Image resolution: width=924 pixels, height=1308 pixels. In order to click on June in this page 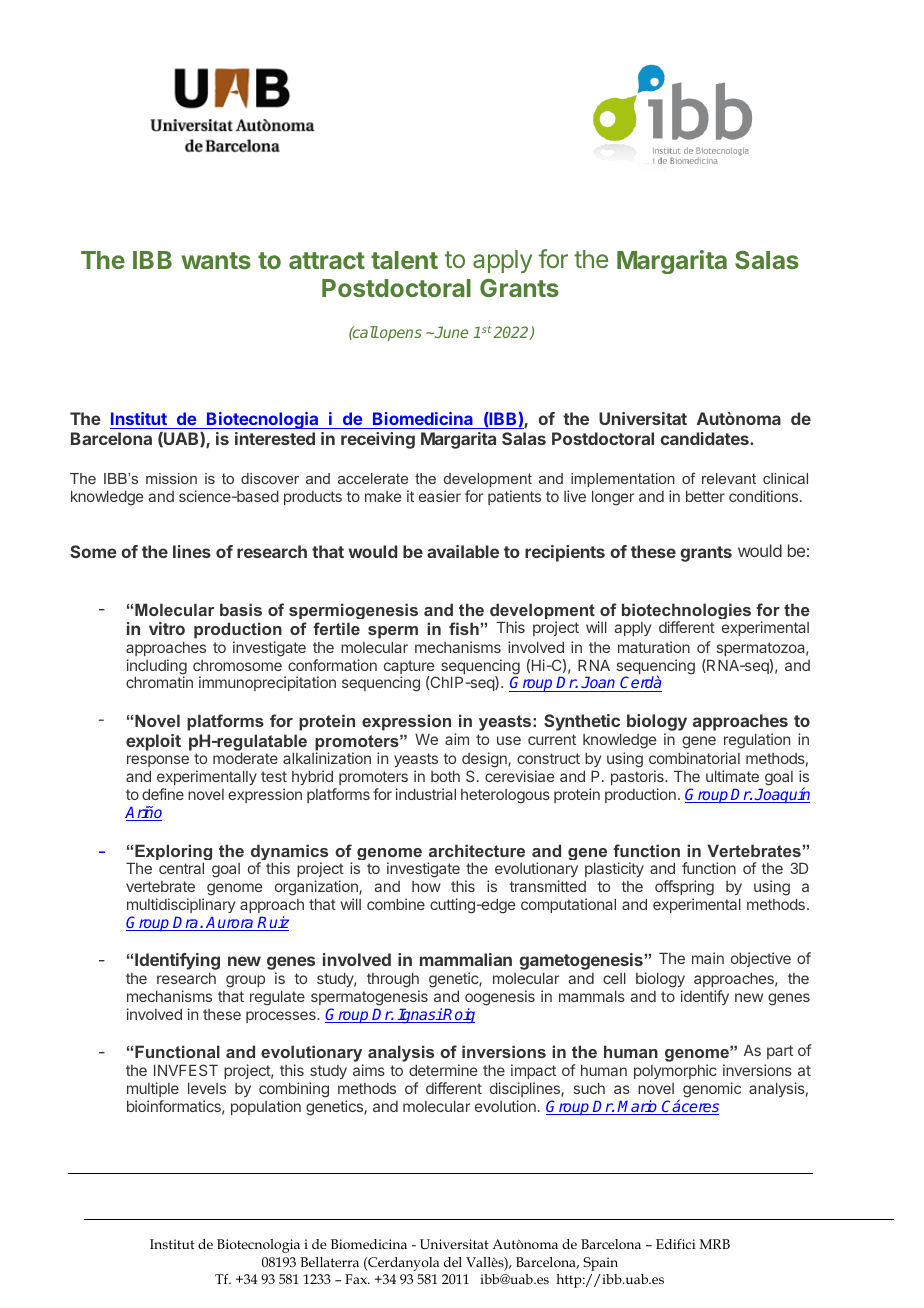, I will do `click(450, 332)`.
